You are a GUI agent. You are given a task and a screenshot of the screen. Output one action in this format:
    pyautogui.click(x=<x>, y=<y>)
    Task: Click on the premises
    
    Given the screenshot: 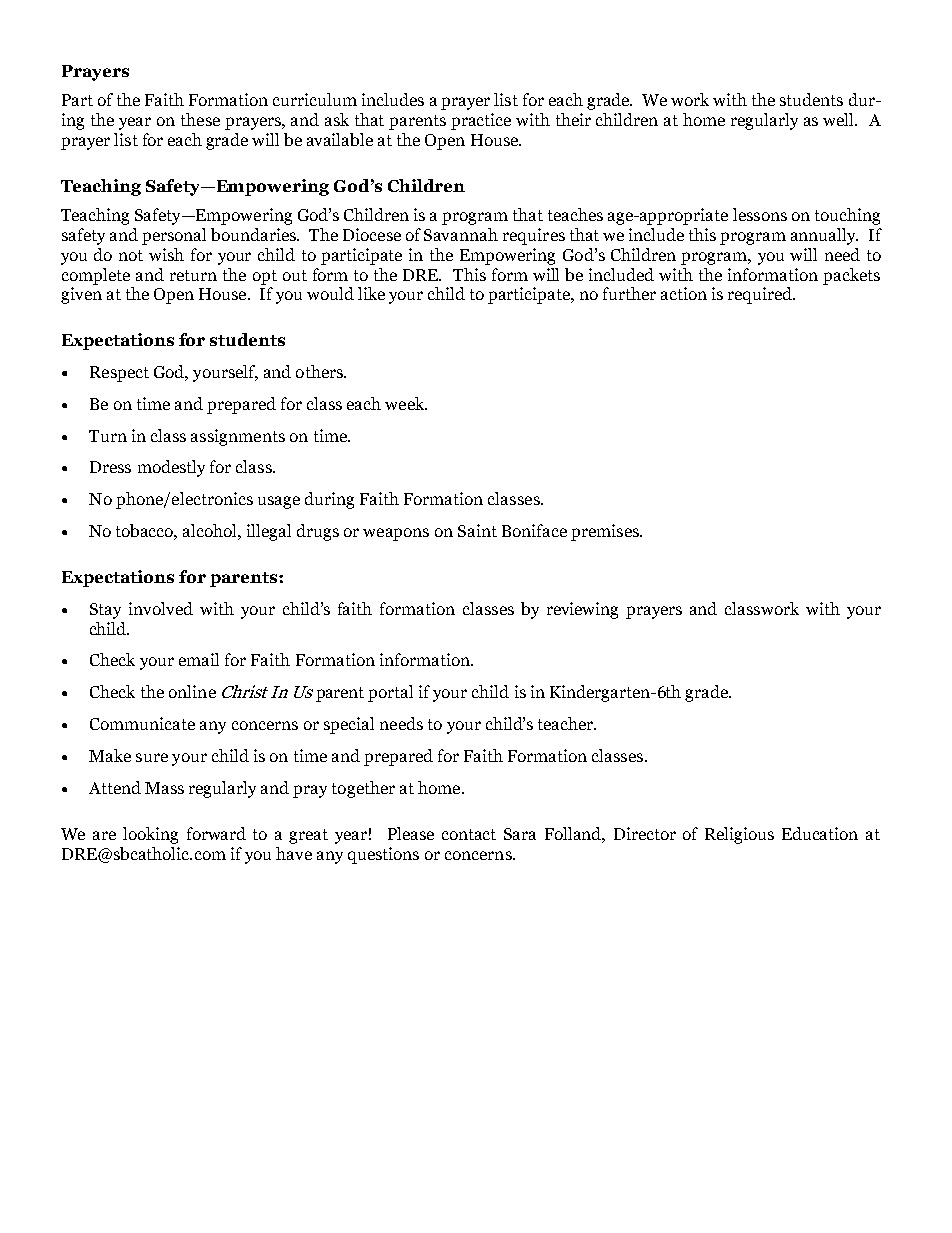 What is the action you would take?
    pyautogui.click(x=606, y=532)
